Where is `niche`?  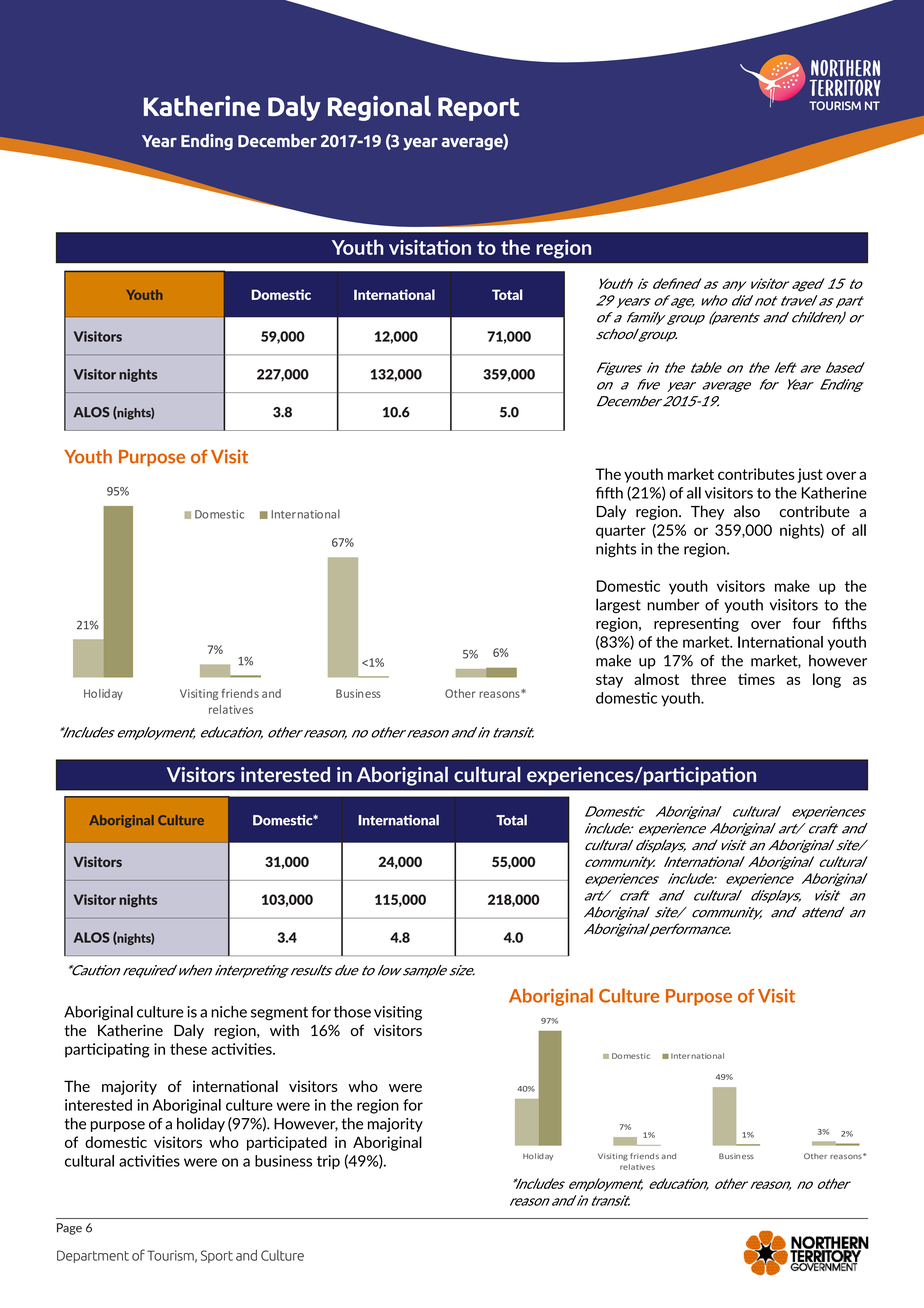
niche is located at coordinates (229, 1012).
